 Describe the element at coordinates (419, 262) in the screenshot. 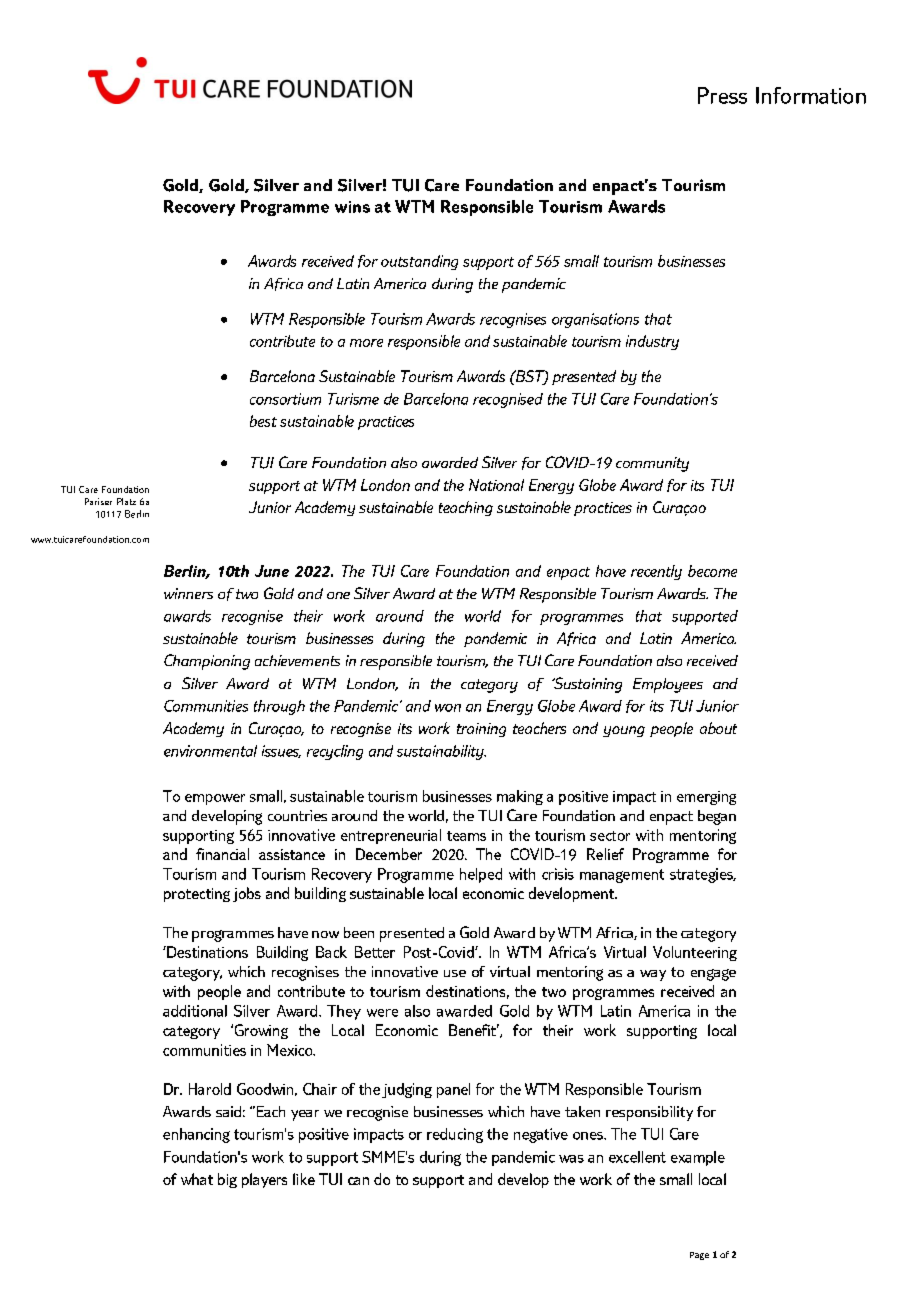

I see `outstanding` at that location.
